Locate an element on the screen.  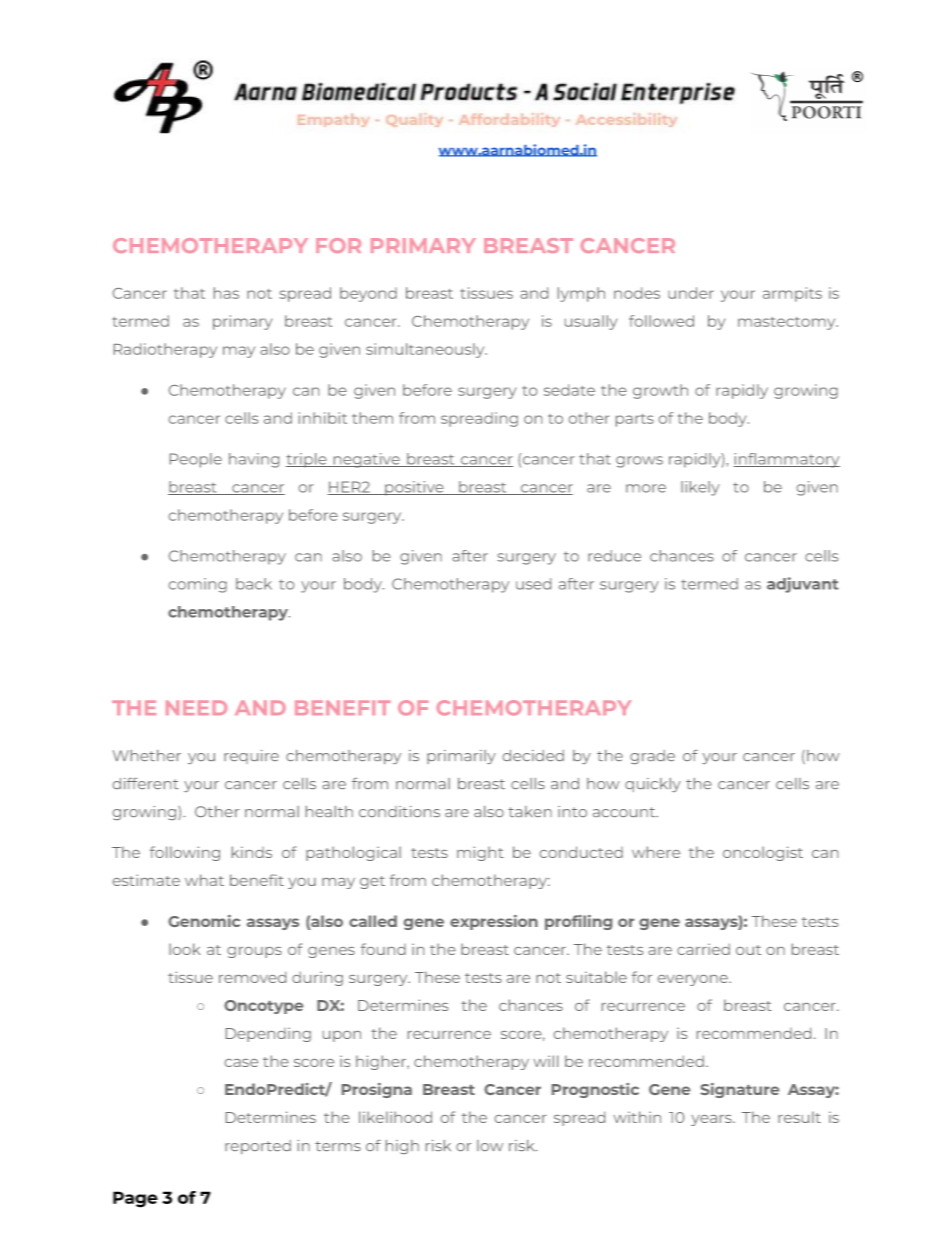
adjuvant is located at coordinates (802, 585).
